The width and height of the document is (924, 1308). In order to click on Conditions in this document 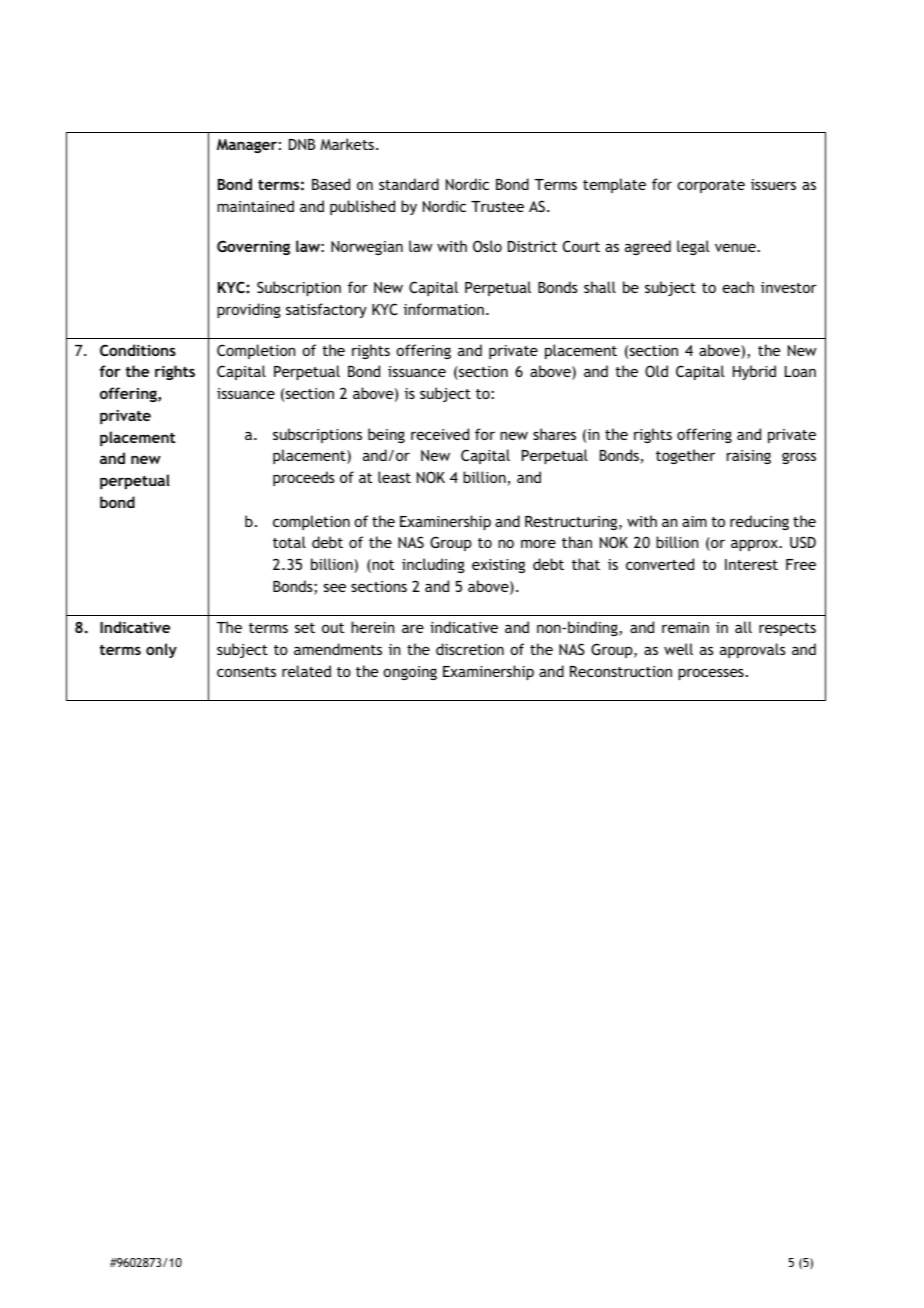, I will do `click(138, 350)`.
